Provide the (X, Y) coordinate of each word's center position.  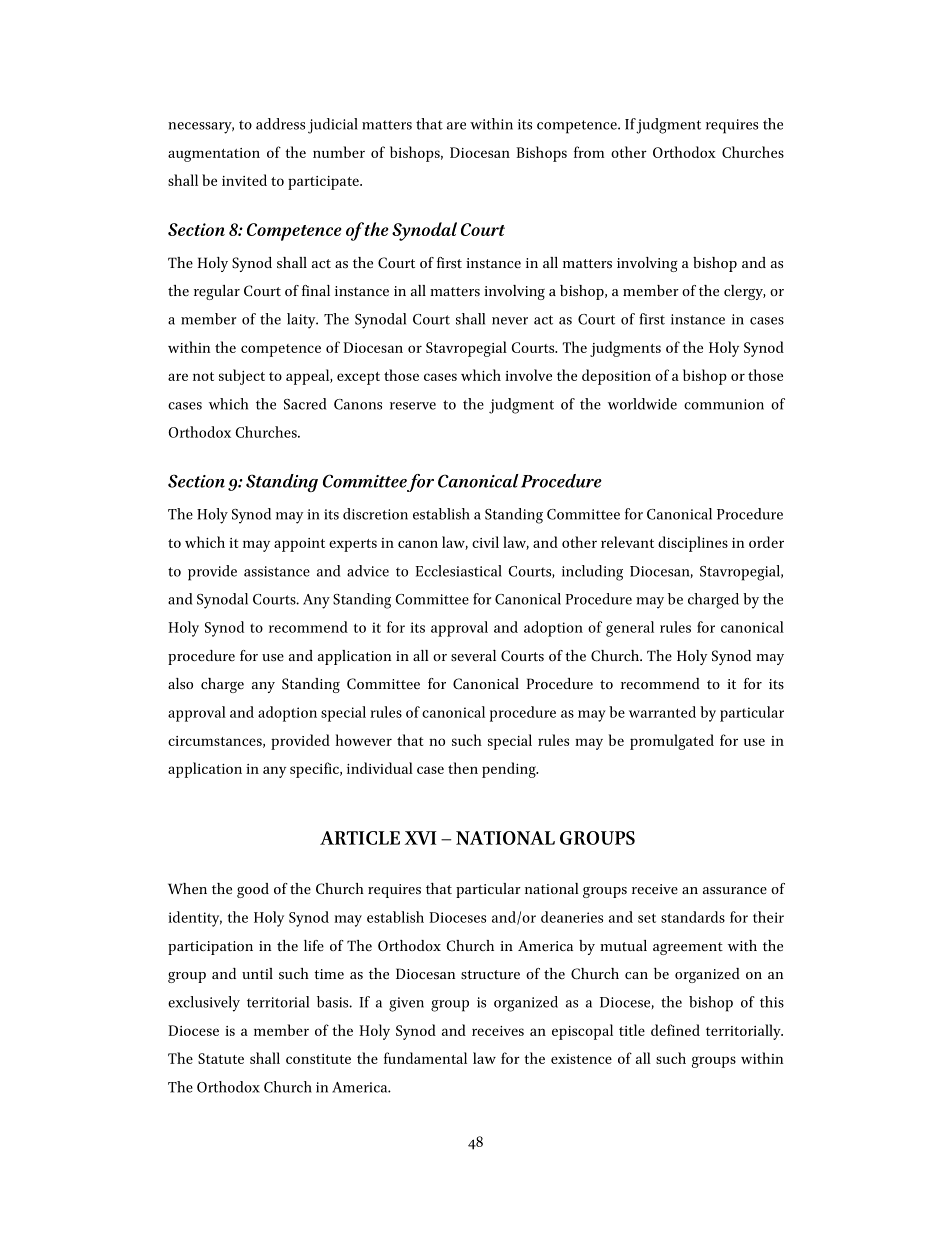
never (510, 321)
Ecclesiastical (459, 571)
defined (675, 1030)
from (589, 152)
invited (244, 180)
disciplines (693, 544)
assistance (277, 571)
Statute (221, 1058)
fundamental (425, 1058)
